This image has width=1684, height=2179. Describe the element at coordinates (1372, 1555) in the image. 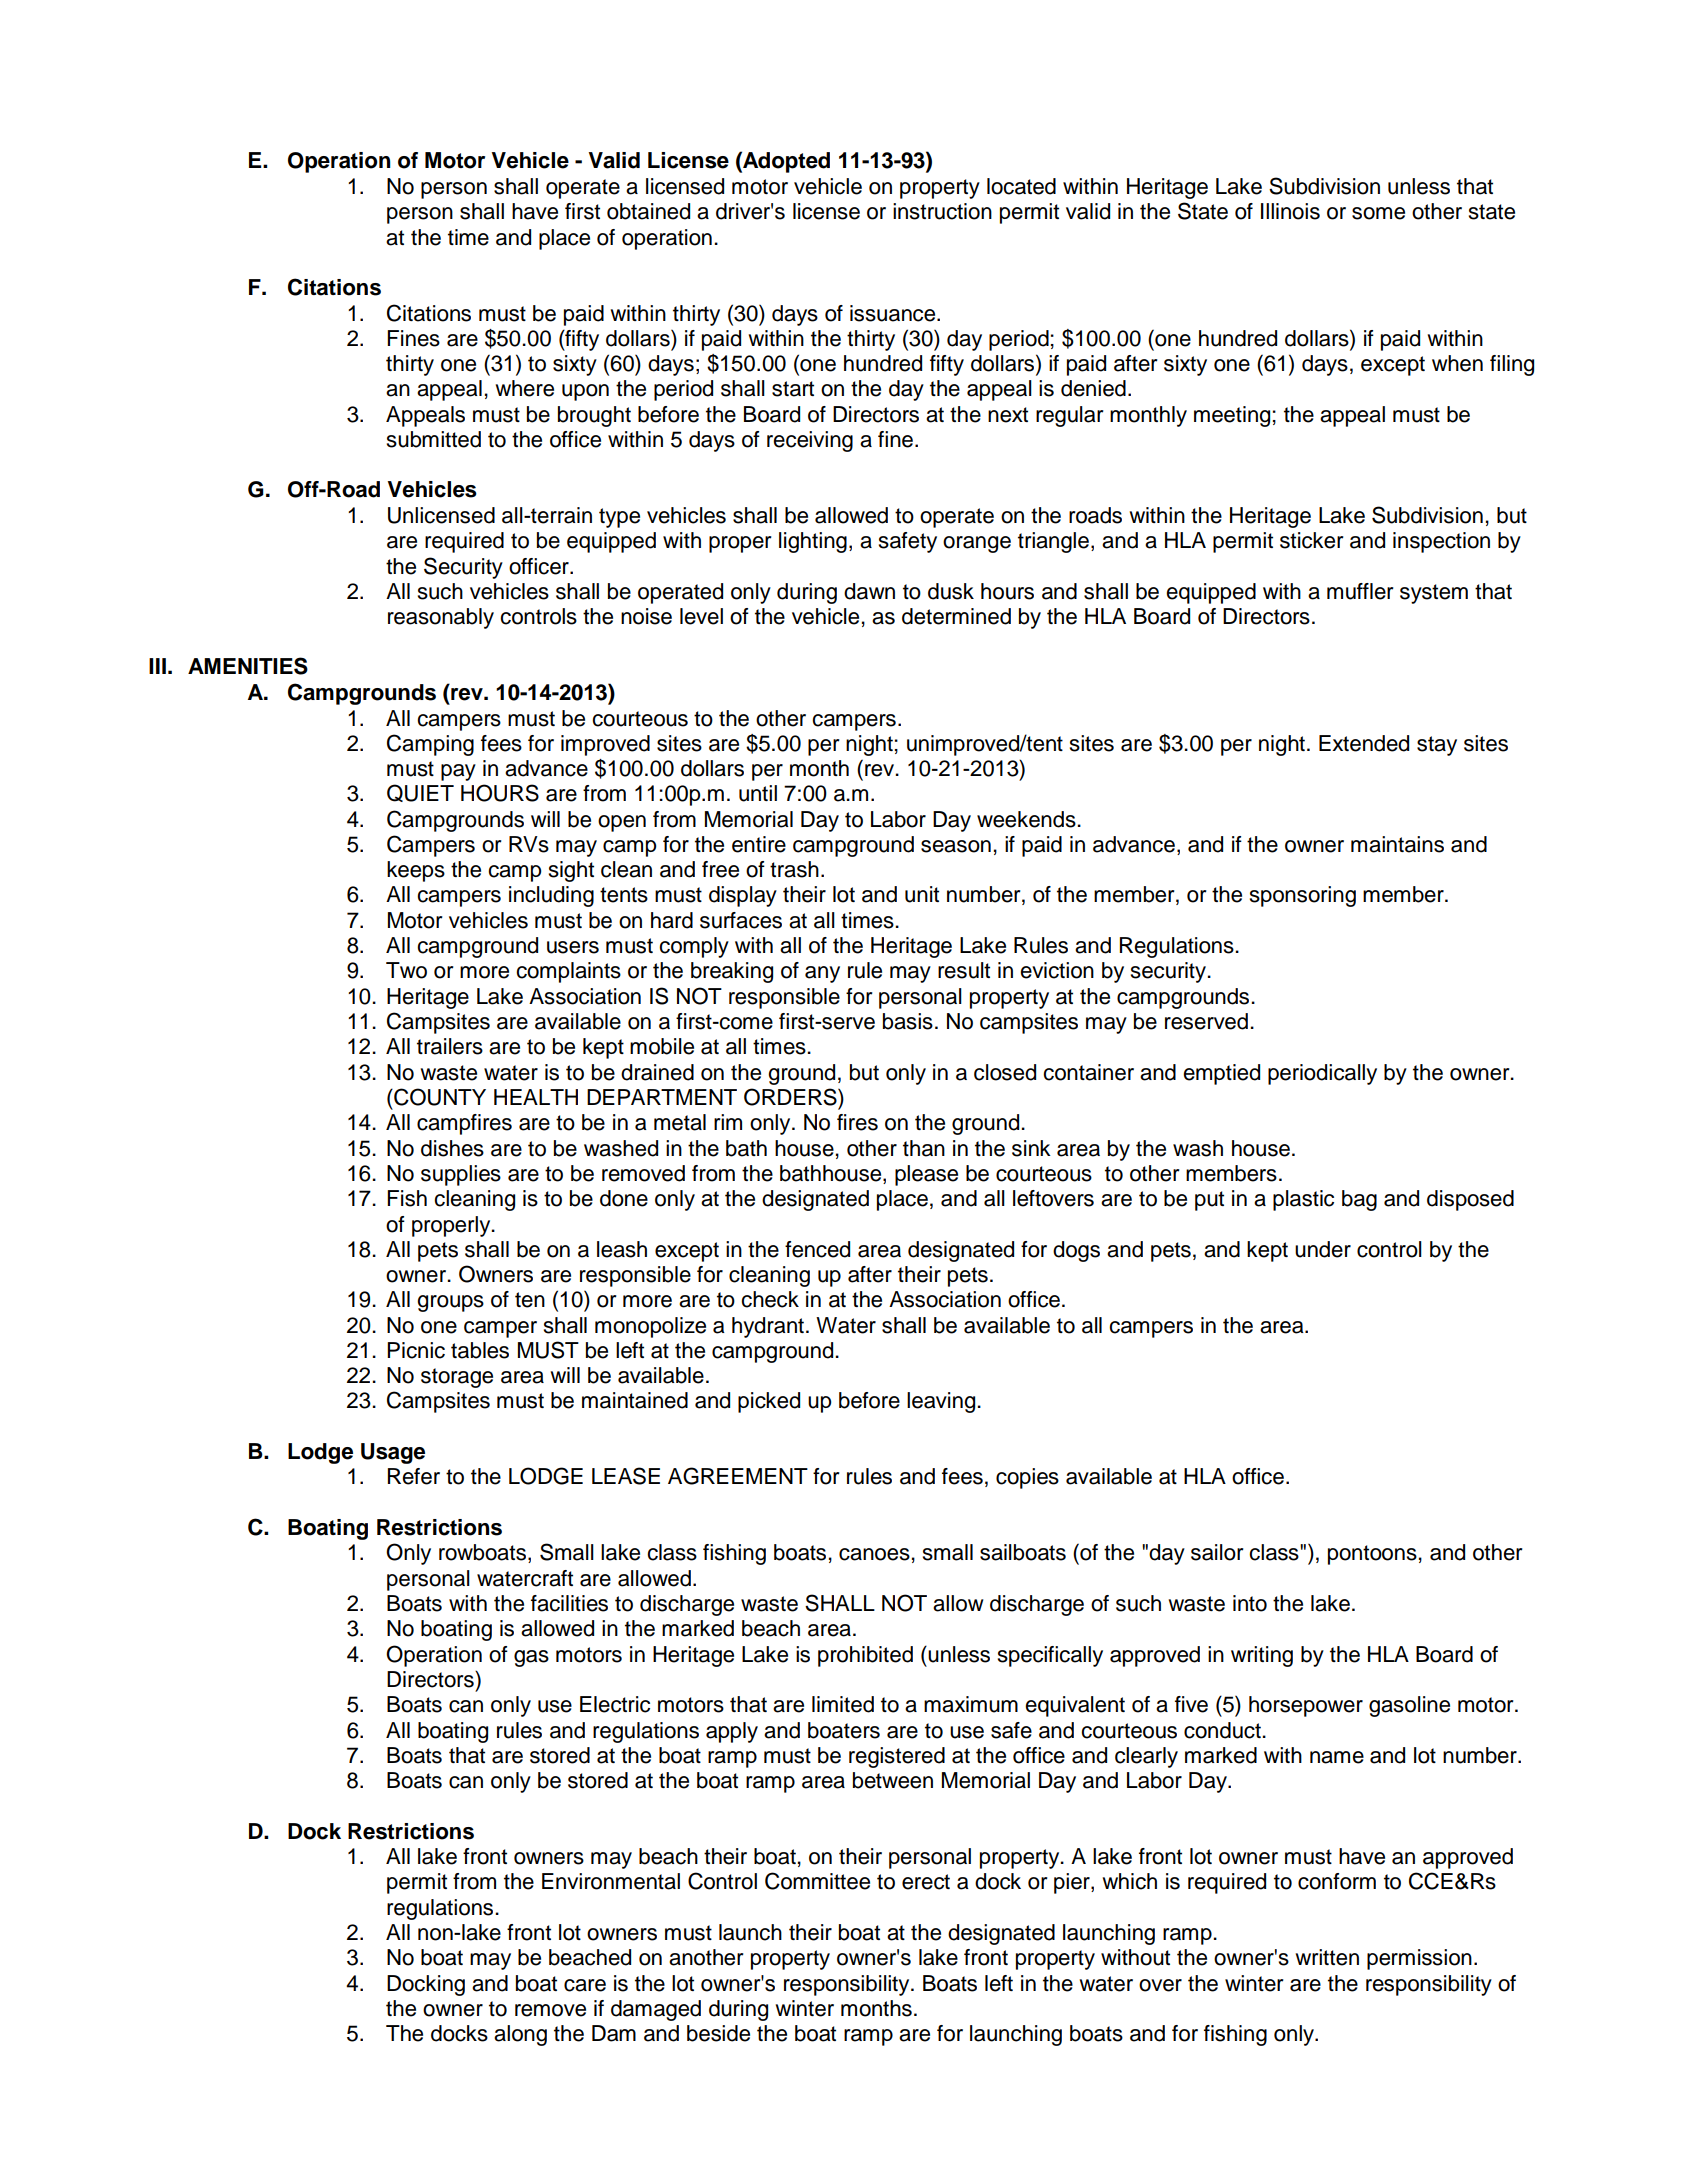

I see `pontoons` at that location.
